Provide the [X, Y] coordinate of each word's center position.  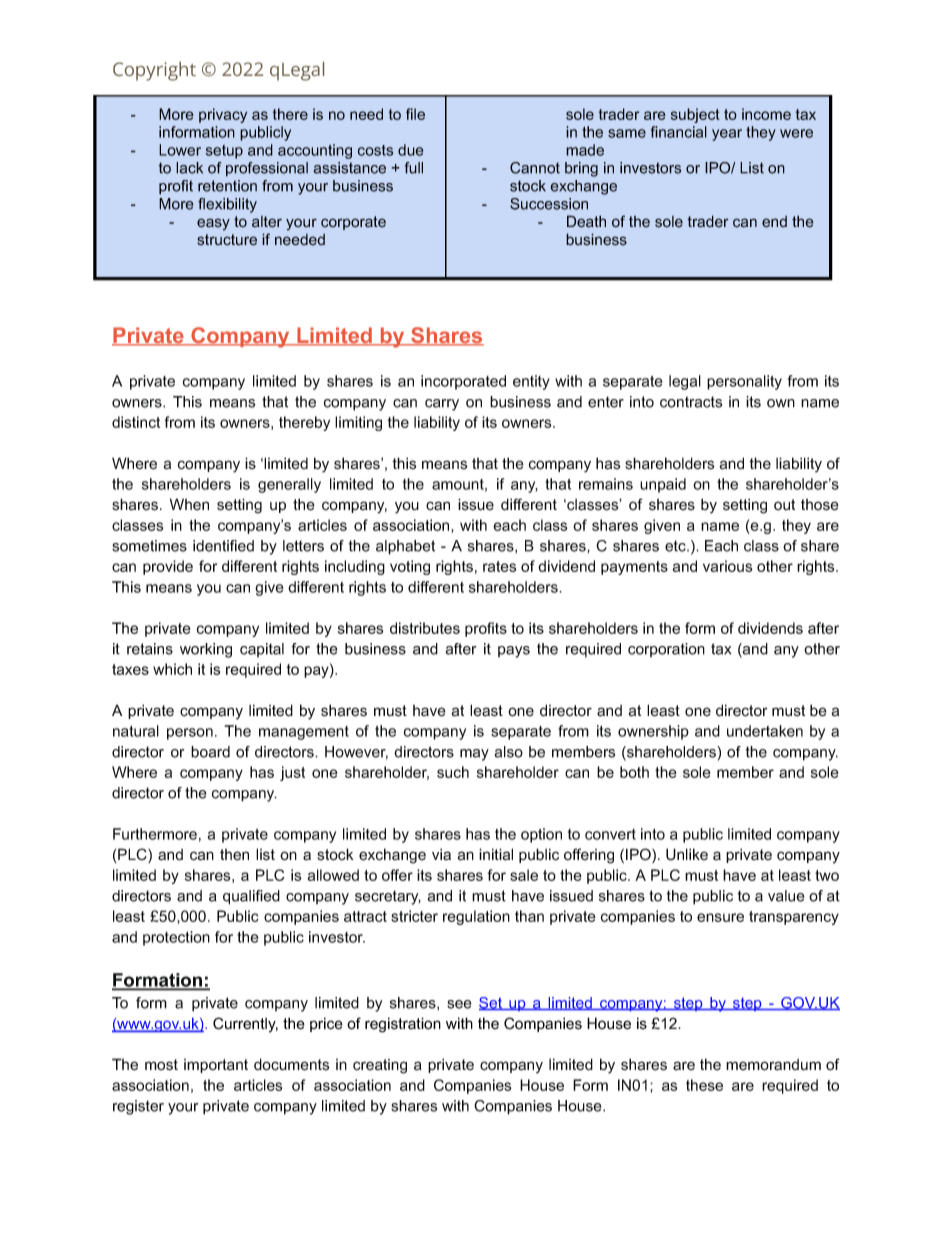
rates [499, 566]
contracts [691, 402]
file [415, 114]
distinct [136, 422]
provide [168, 567]
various [727, 566]
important [216, 1066]
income [766, 114]
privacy [223, 115]
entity [531, 382]
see [459, 1004]
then [234, 855]
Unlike [687, 854]
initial [496, 854]
